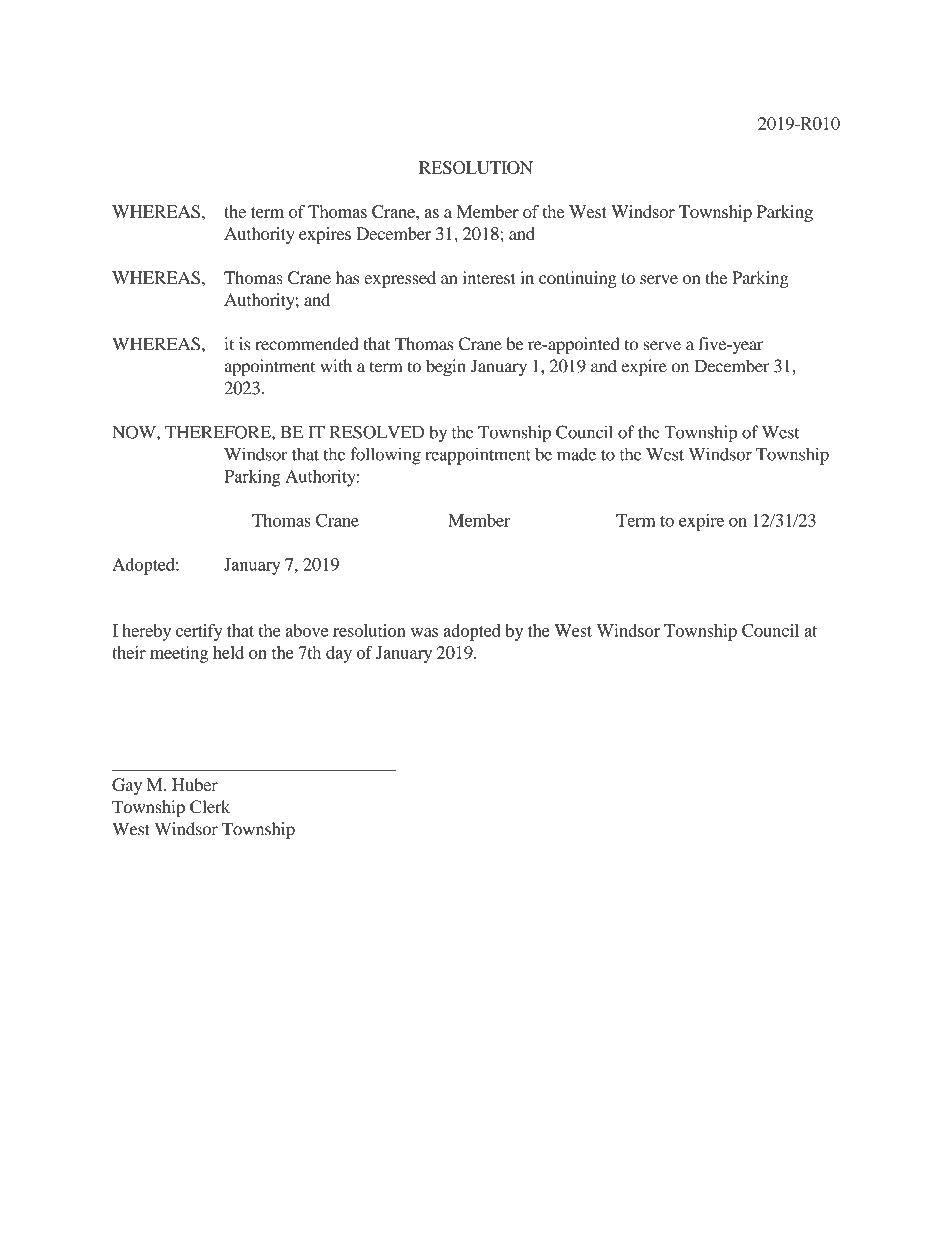 The height and width of the image is (1233, 952). What do you see at coordinates (179, 654) in the image?
I see `meeting` at bounding box center [179, 654].
